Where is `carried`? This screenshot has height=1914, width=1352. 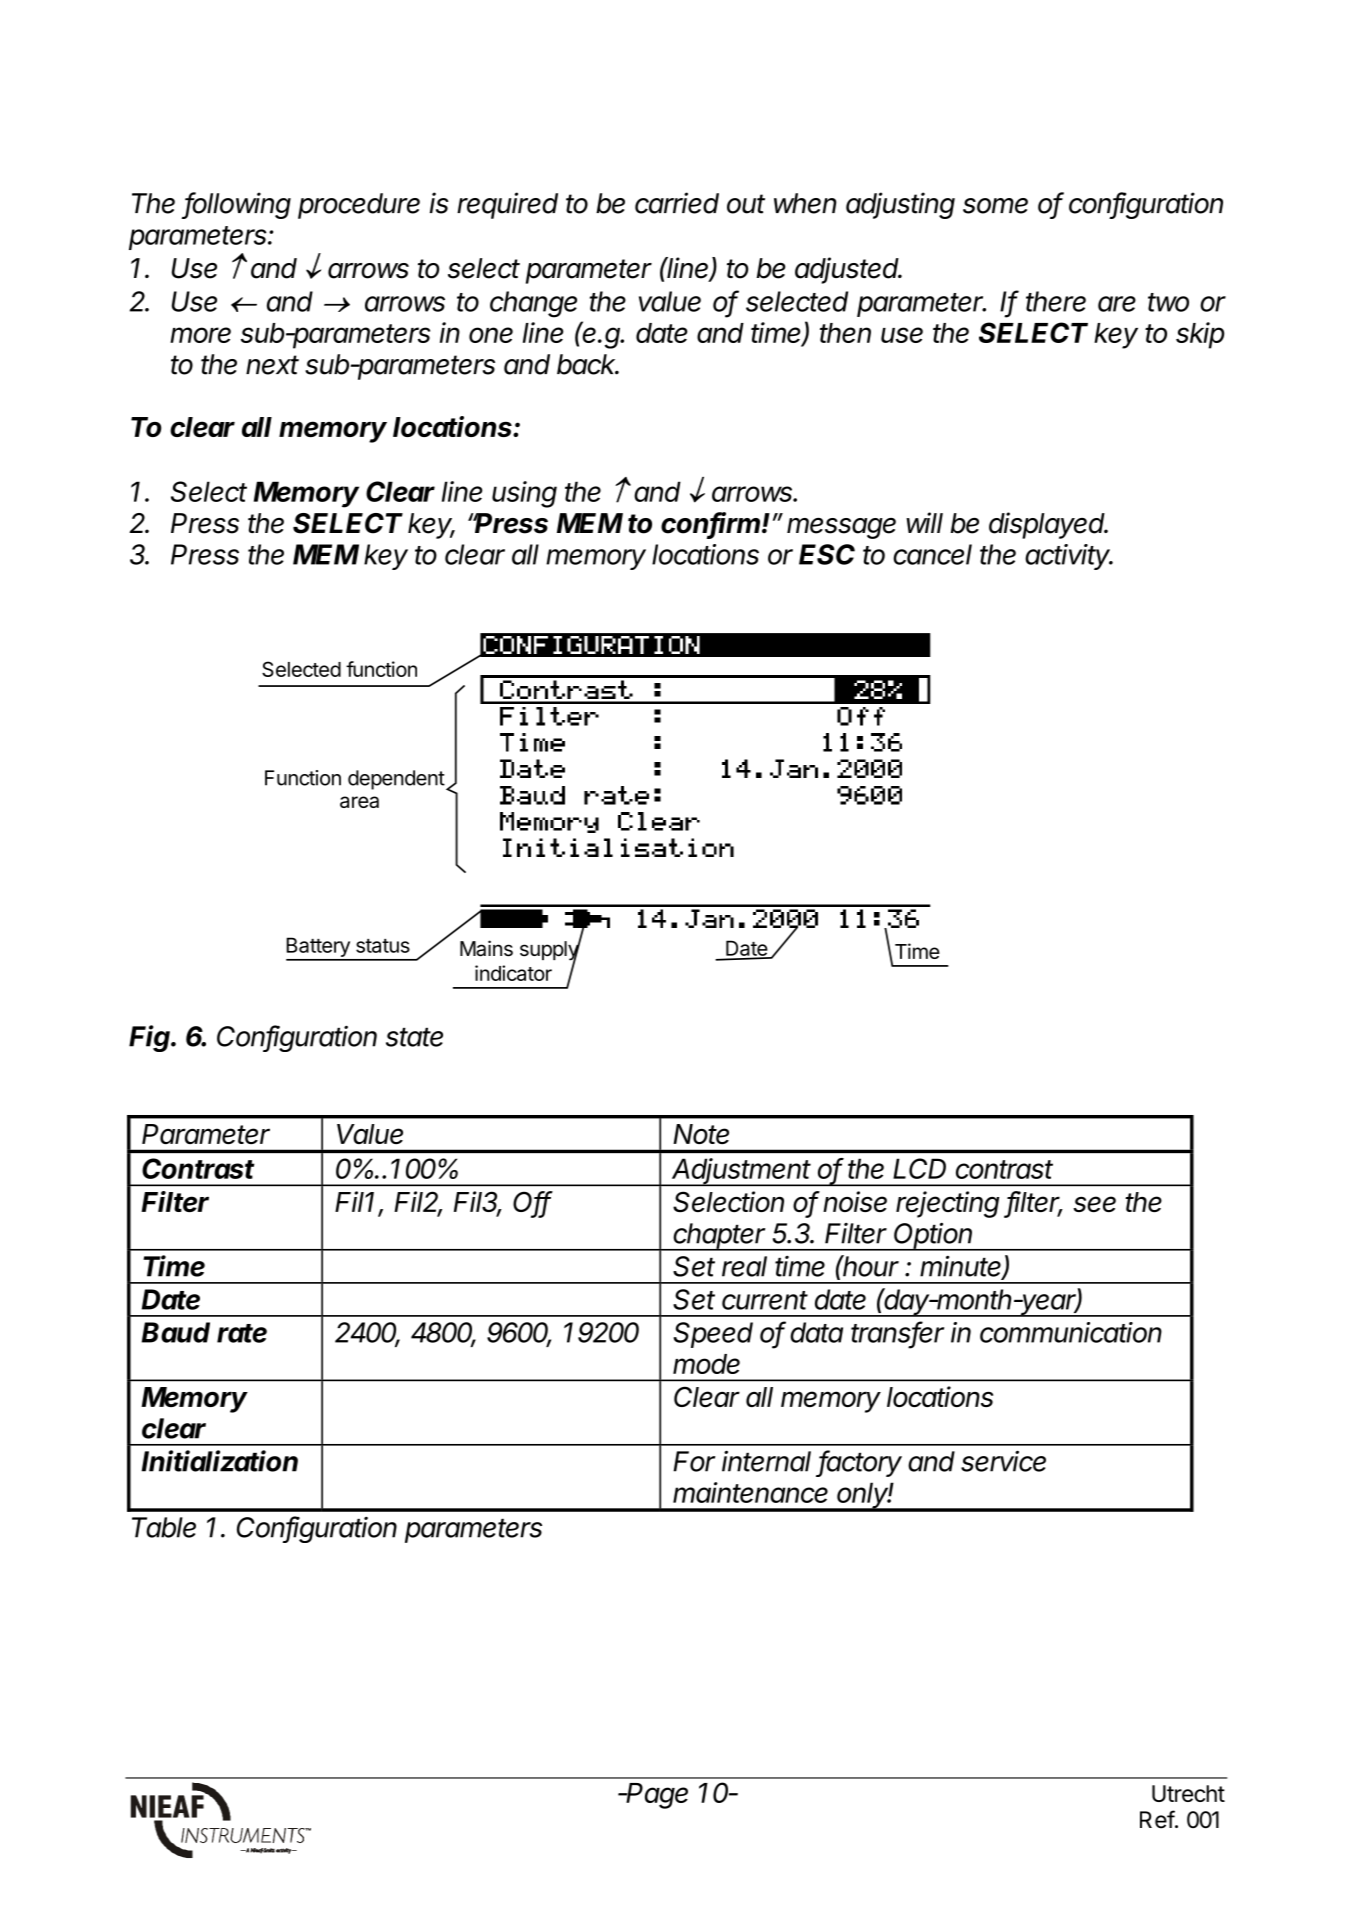 carried is located at coordinates (677, 203).
